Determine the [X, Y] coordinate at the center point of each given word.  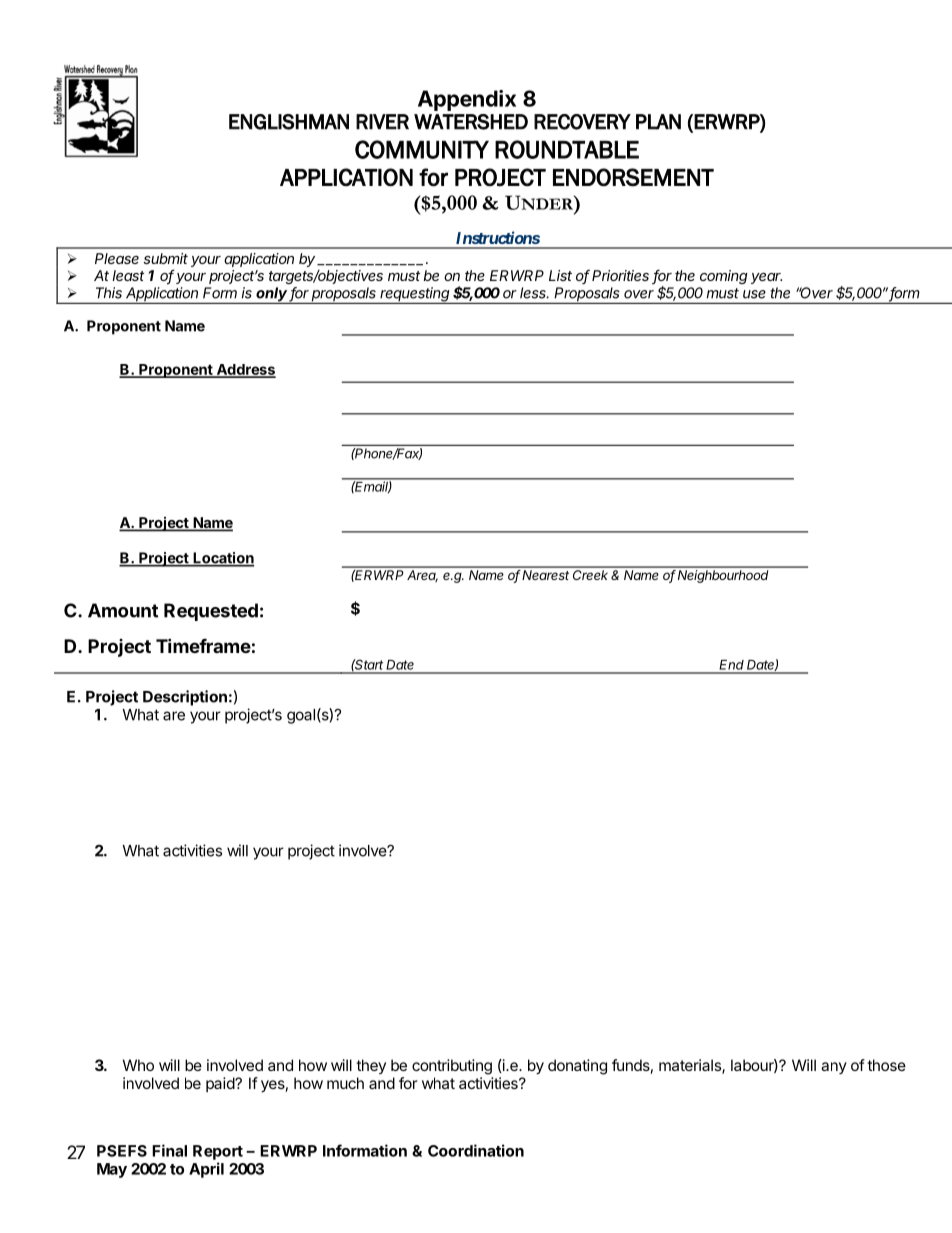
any [834, 1068]
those [886, 1065]
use [754, 294]
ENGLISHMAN [289, 122]
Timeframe [203, 645]
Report [218, 1152]
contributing [452, 1067]
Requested [211, 612]
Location [222, 559]
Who [138, 1065]
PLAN [658, 122]
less [534, 293]
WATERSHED [471, 122]
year [766, 278]
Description [185, 698]
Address [245, 370]
